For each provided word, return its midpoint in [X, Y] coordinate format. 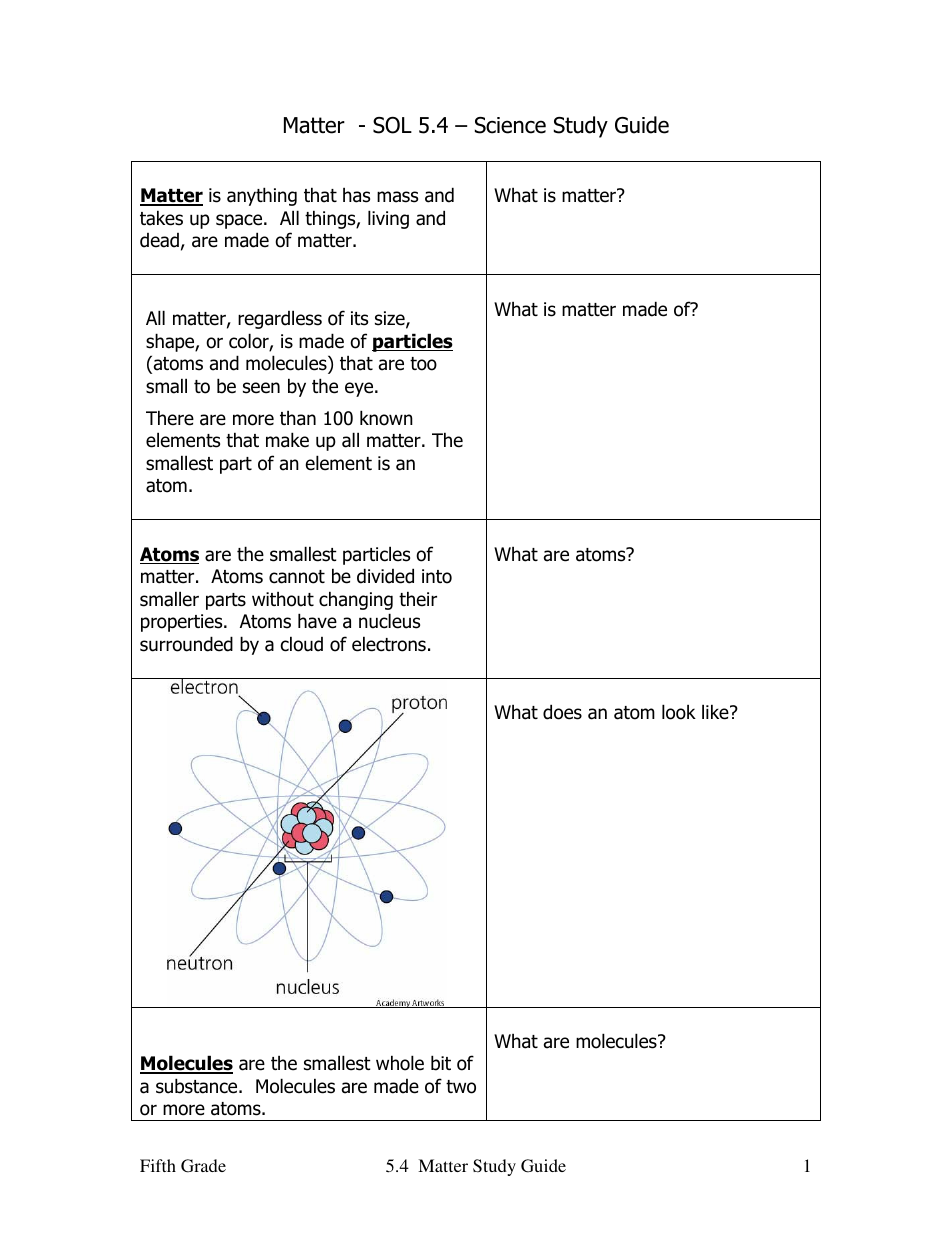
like [716, 712]
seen [261, 388]
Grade [203, 1166]
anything [262, 196]
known [386, 418]
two [461, 1087]
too [423, 364]
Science [510, 125]
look [679, 712]
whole [400, 1063]
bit [441, 1063]
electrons [389, 644]
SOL [392, 125]
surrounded [186, 644]
